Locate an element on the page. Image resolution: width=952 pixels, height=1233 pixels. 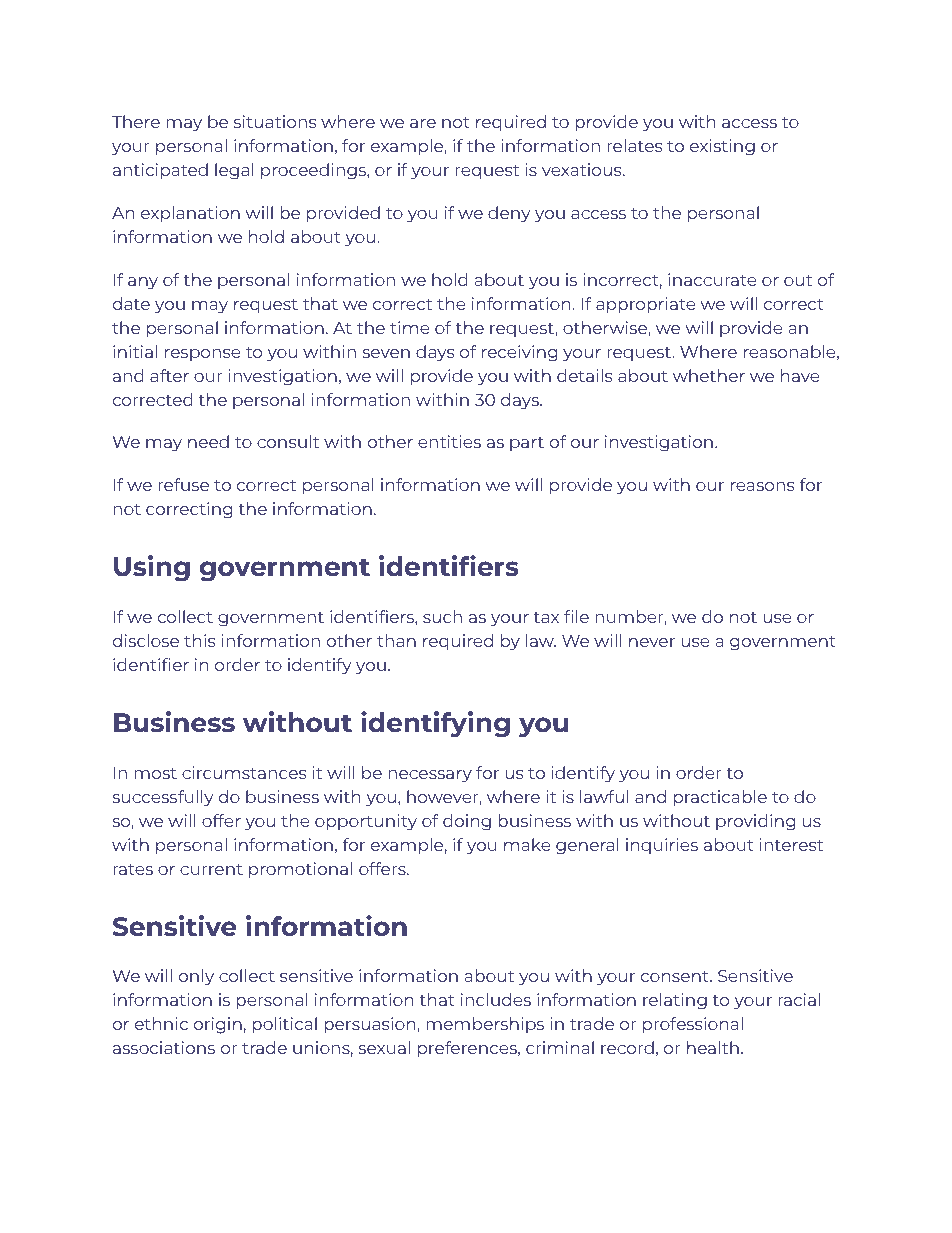
practicable is located at coordinates (720, 798).
